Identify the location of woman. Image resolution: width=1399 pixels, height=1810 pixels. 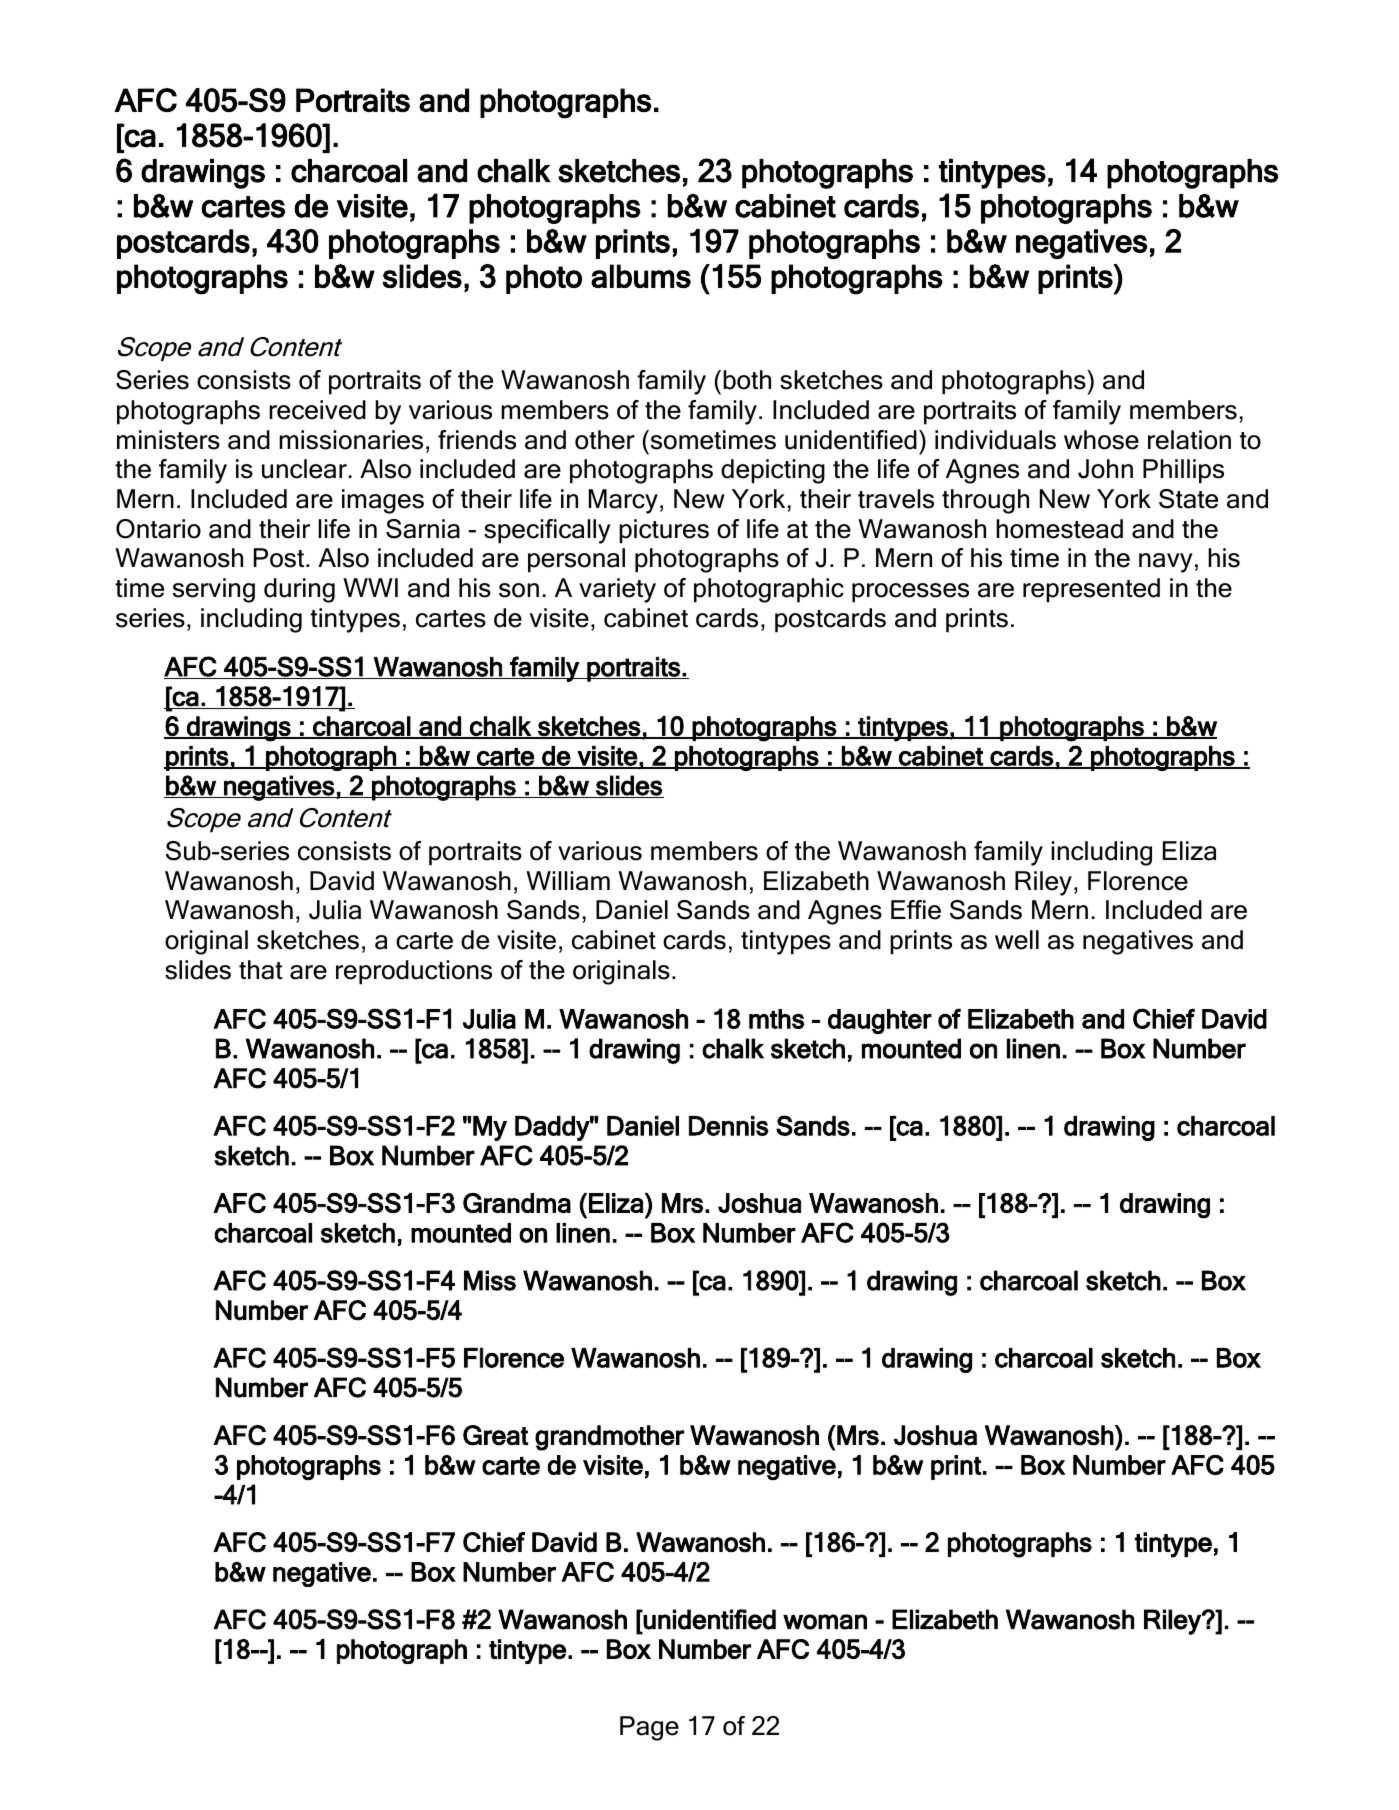
(825, 1622).
